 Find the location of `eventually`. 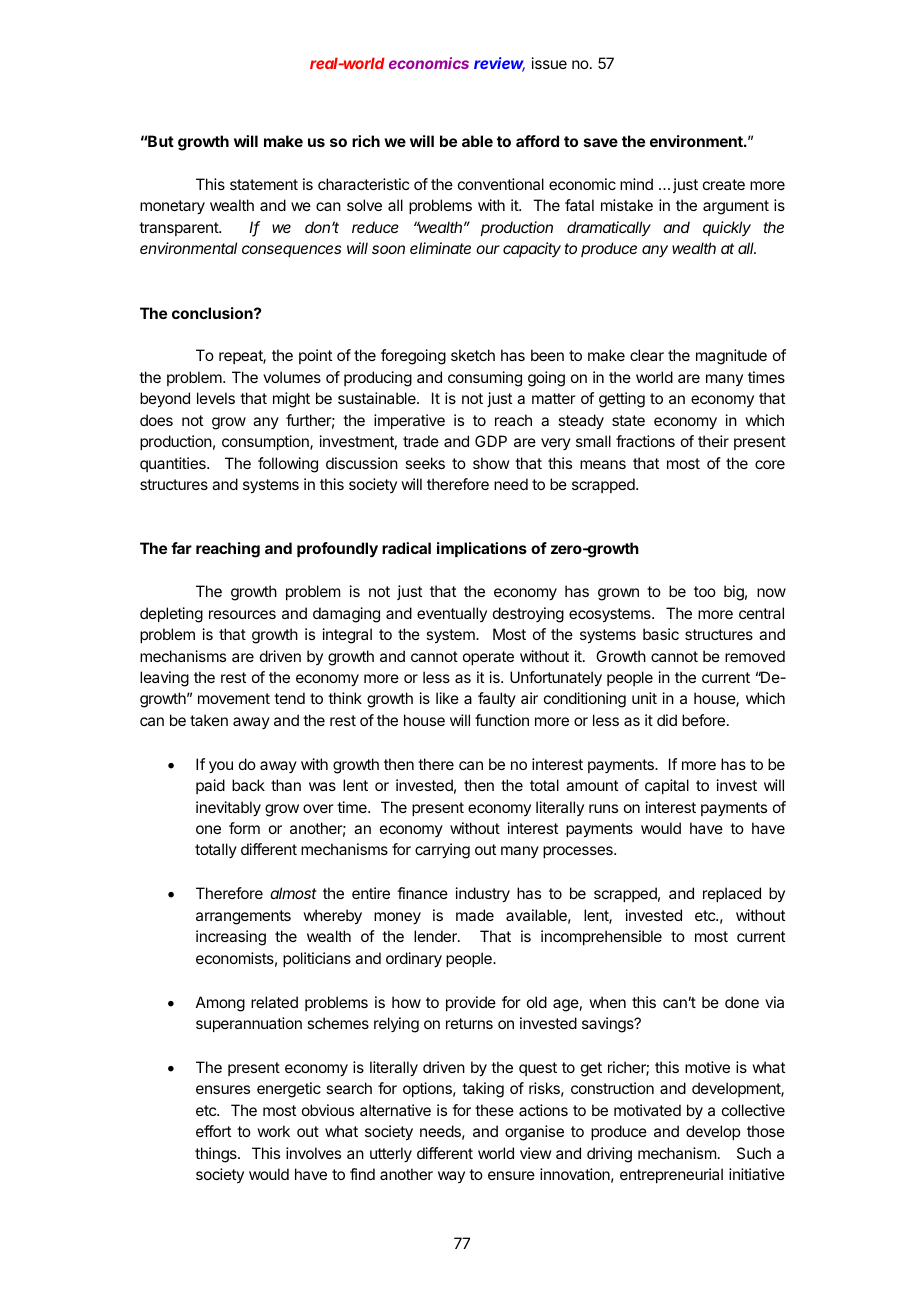

eventually is located at coordinates (452, 614).
